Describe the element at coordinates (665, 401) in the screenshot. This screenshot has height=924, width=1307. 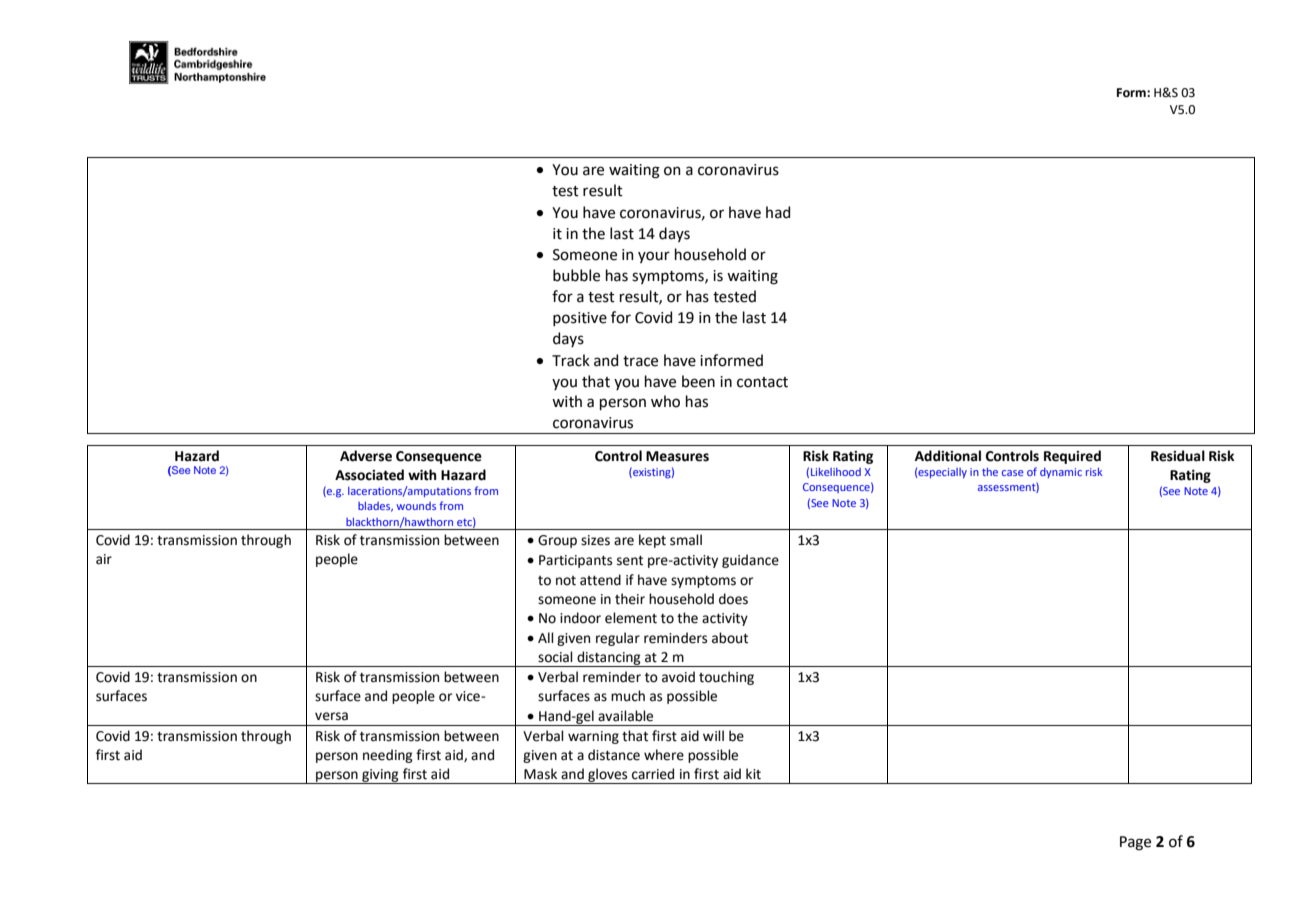
I see `who` at that location.
